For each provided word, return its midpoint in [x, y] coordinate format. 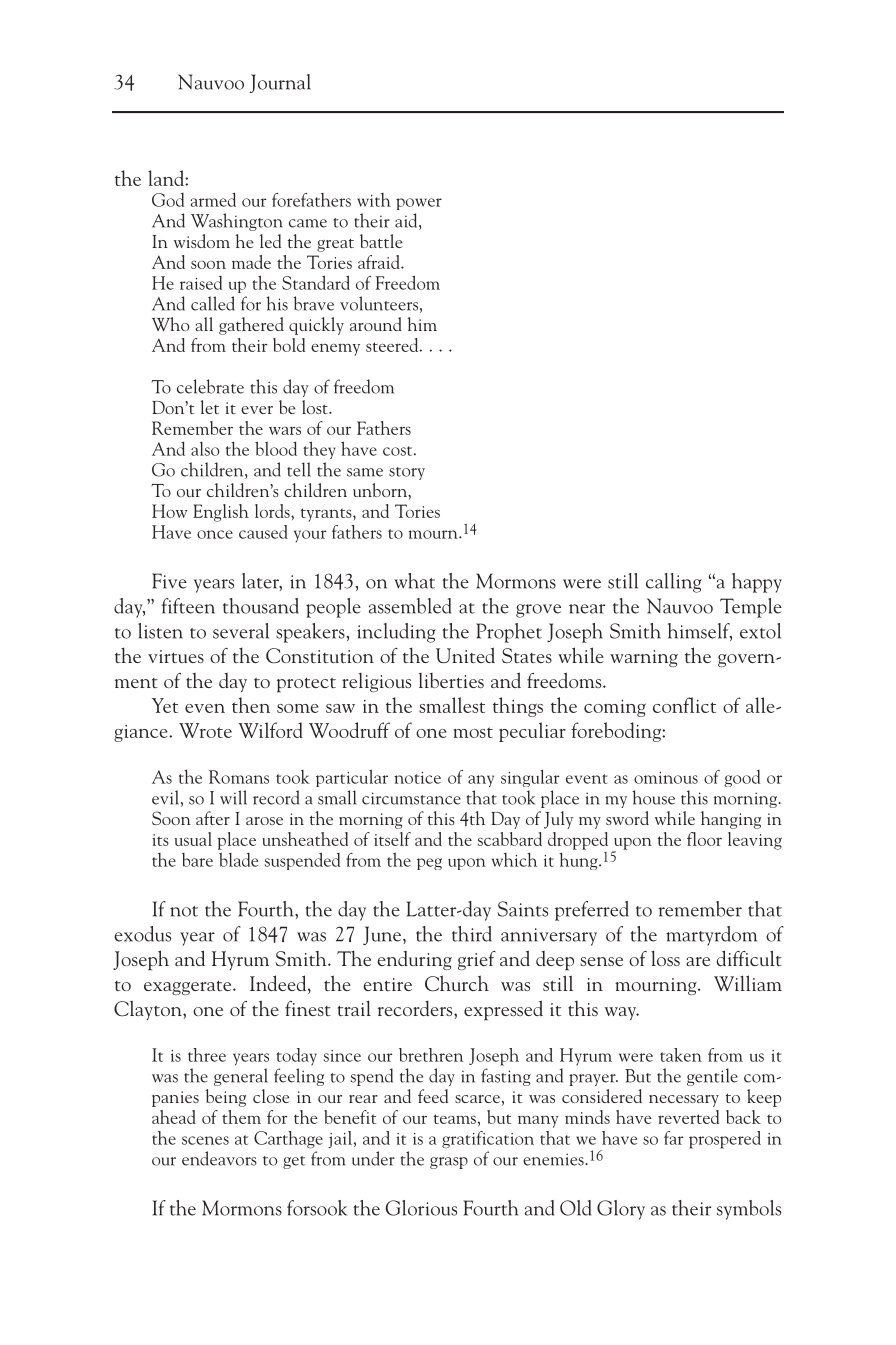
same [365, 472]
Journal [280, 83]
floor [704, 839]
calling [674, 583]
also [205, 449]
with [374, 200]
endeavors [219, 1158]
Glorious [421, 1208]
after [213, 818]
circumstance [411, 798]
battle [381, 241]
